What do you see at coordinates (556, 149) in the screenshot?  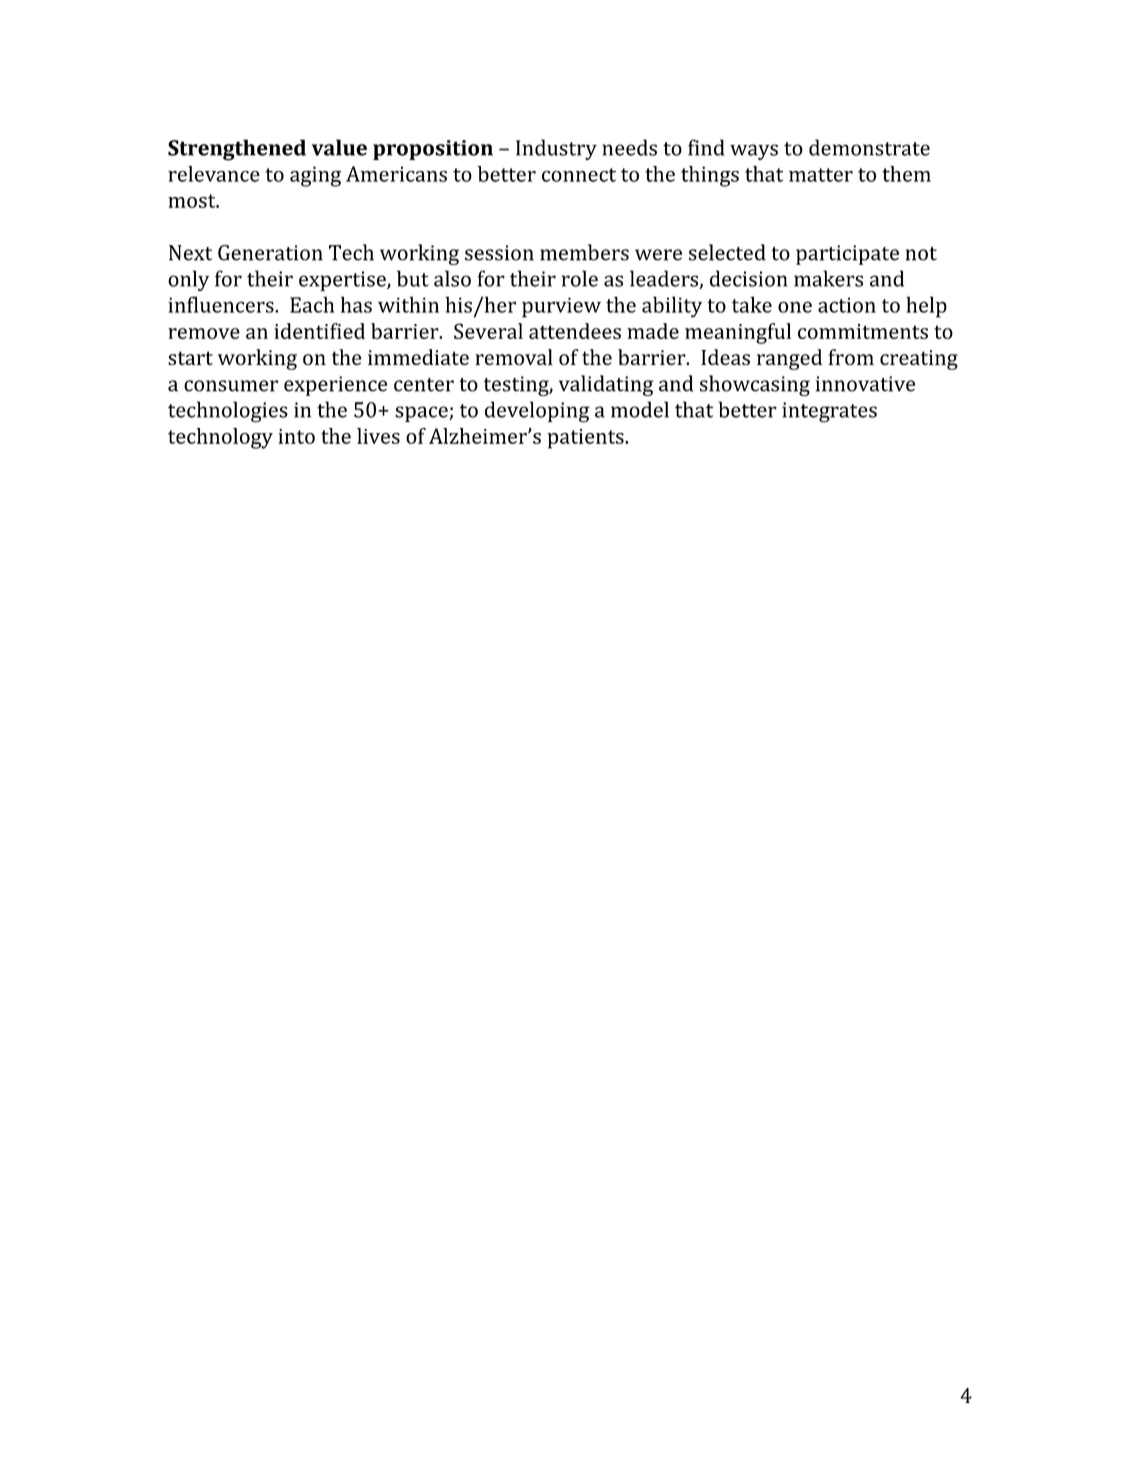 I see `Industry` at bounding box center [556, 149].
